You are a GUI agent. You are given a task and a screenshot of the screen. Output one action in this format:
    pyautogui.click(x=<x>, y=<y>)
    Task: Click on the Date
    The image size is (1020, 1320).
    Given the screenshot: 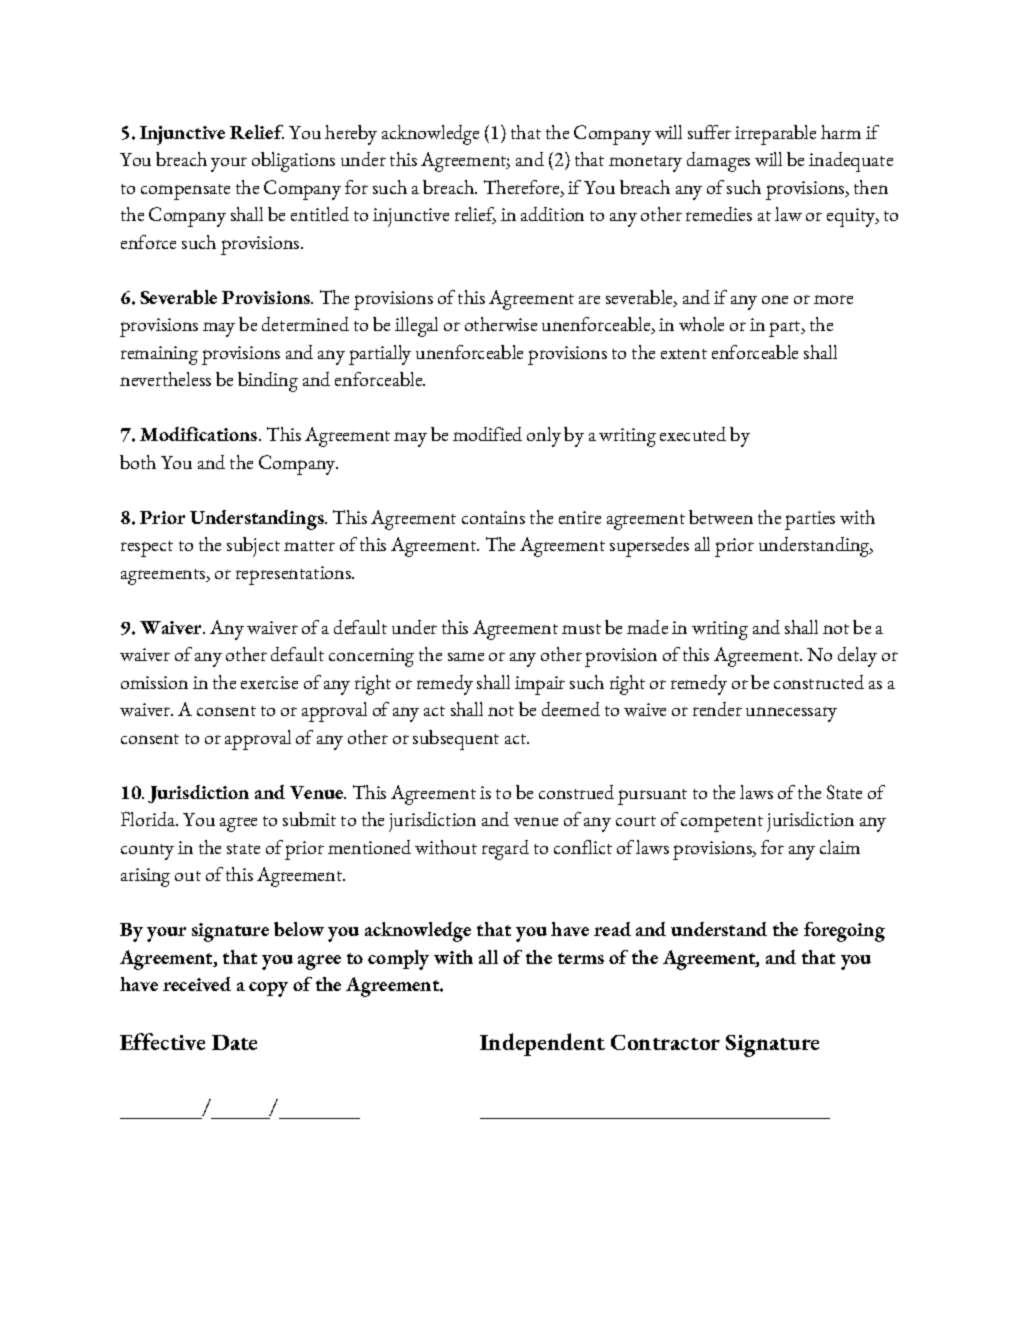 What is the action you would take?
    pyautogui.click(x=234, y=1042)
